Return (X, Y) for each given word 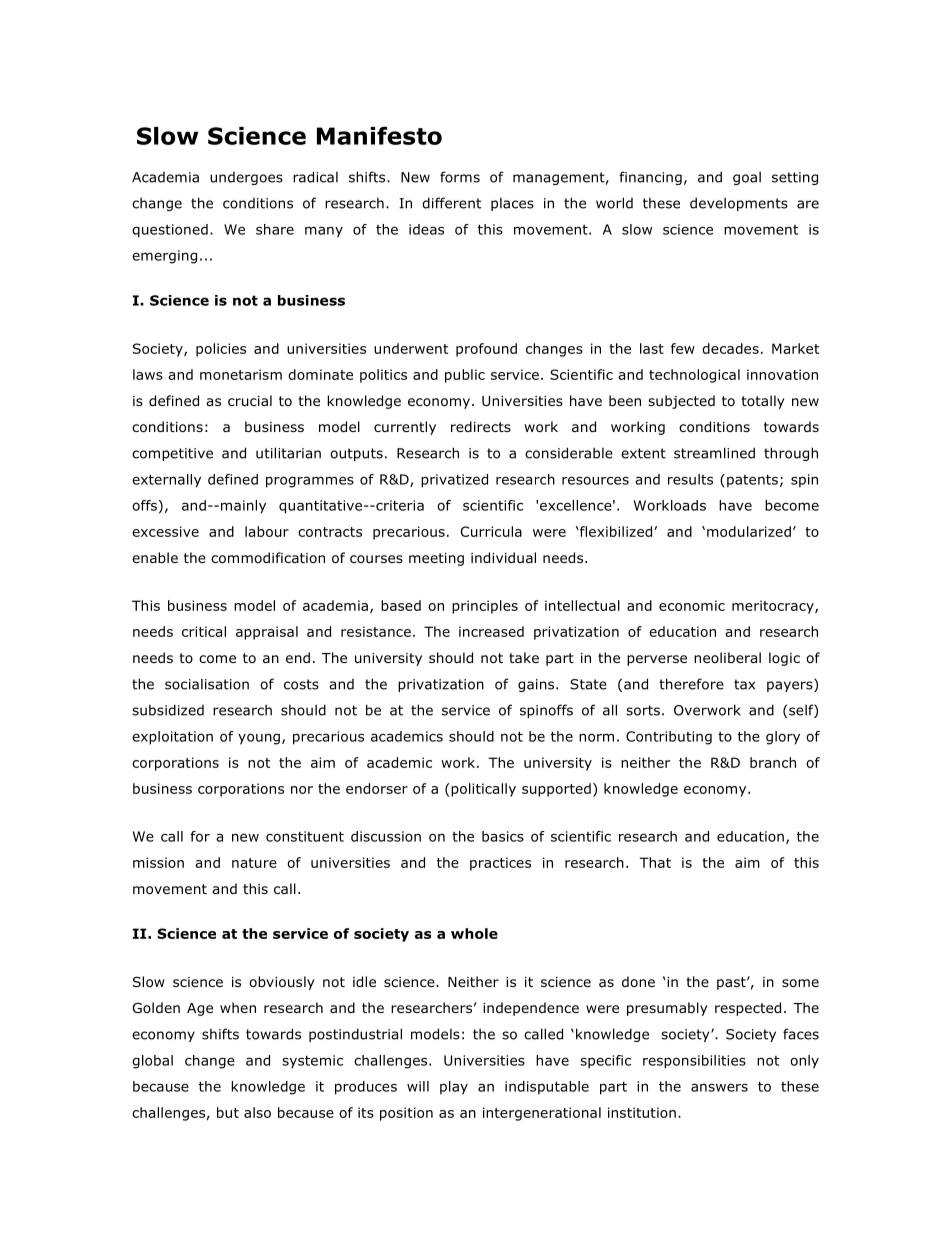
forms (460, 177)
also (257, 1112)
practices (500, 864)
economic (692, 605)
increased (491, 631)
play (454, 1088)
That (655, 862)
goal (747, 178)
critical (204, 631)
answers (719, 1087)
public (465, 376)
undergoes (246, 178)
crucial (250, 400)
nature (254, 863)
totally (763, 402)
